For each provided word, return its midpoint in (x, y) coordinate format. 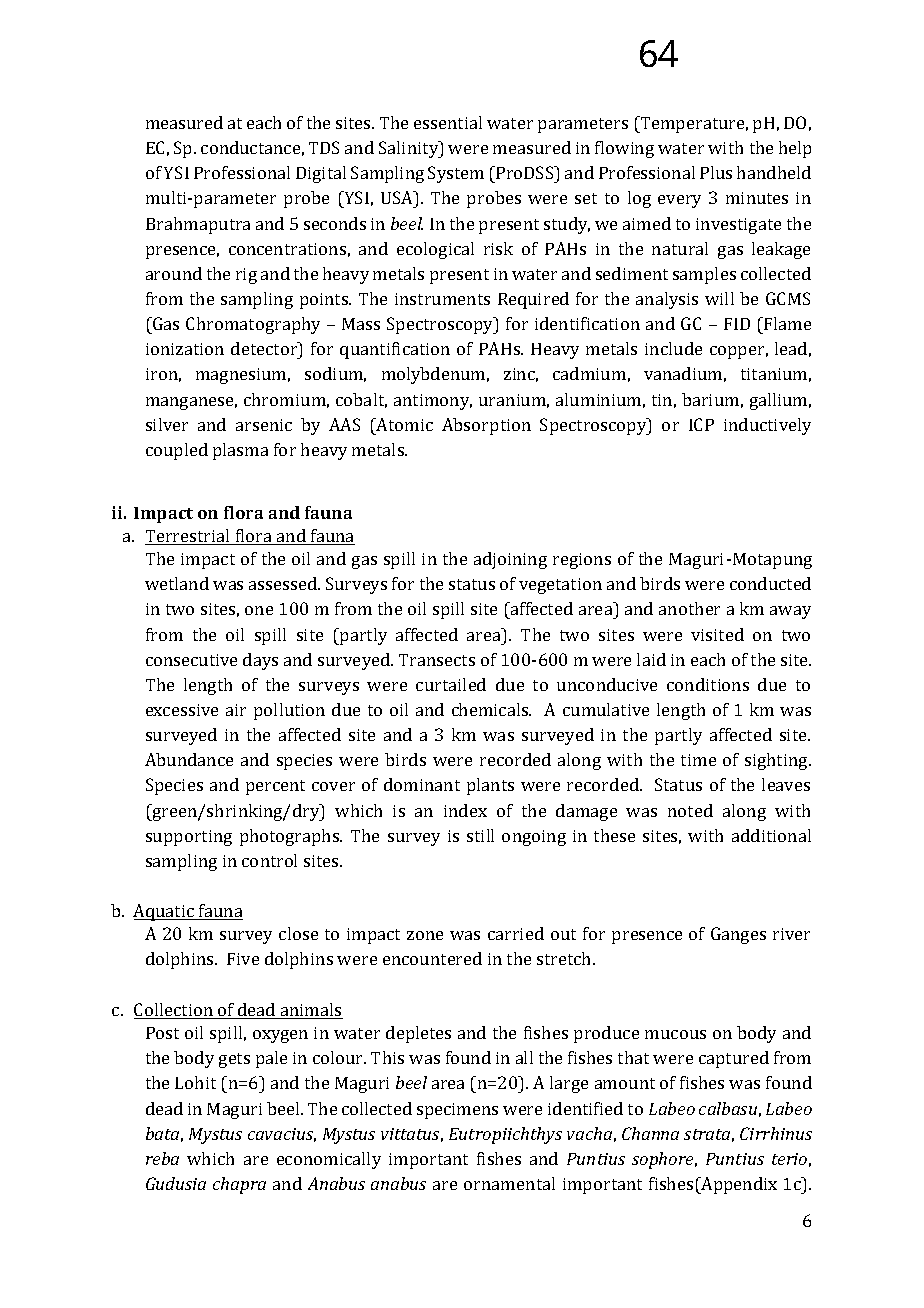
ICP (701, 424)
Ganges (738, 935)
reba (162, 1158)
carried (516, 933)
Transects (437, 660)
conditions (708, 684)
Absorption (486, 426)
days (260, 661)
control (269, 860)
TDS (324, 147)
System (456, 174)
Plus (716, 172)
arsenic (264, 425)
